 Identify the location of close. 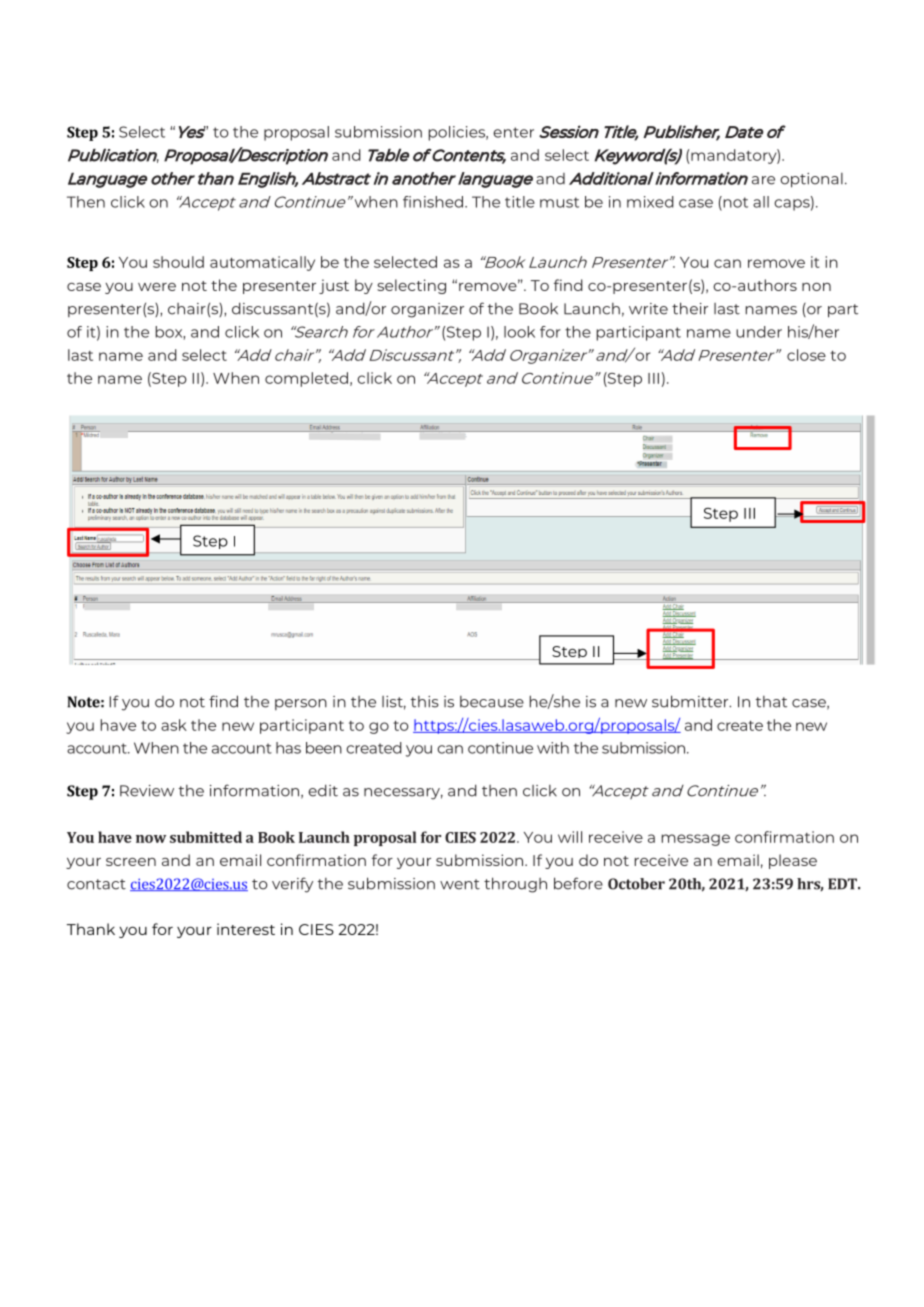
(806, 355).
